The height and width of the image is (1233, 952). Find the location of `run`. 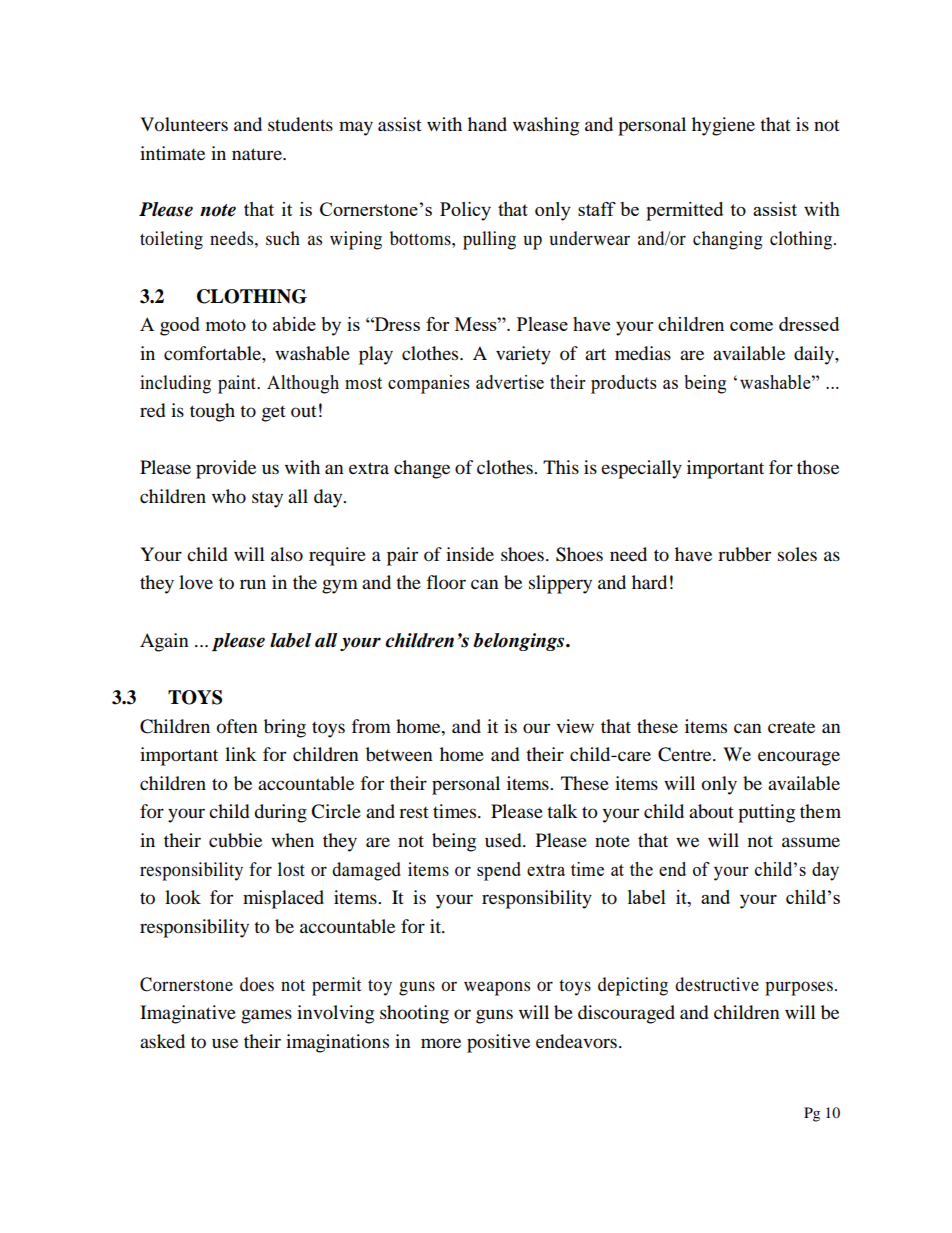

run is located at coordinates (253, 584).
